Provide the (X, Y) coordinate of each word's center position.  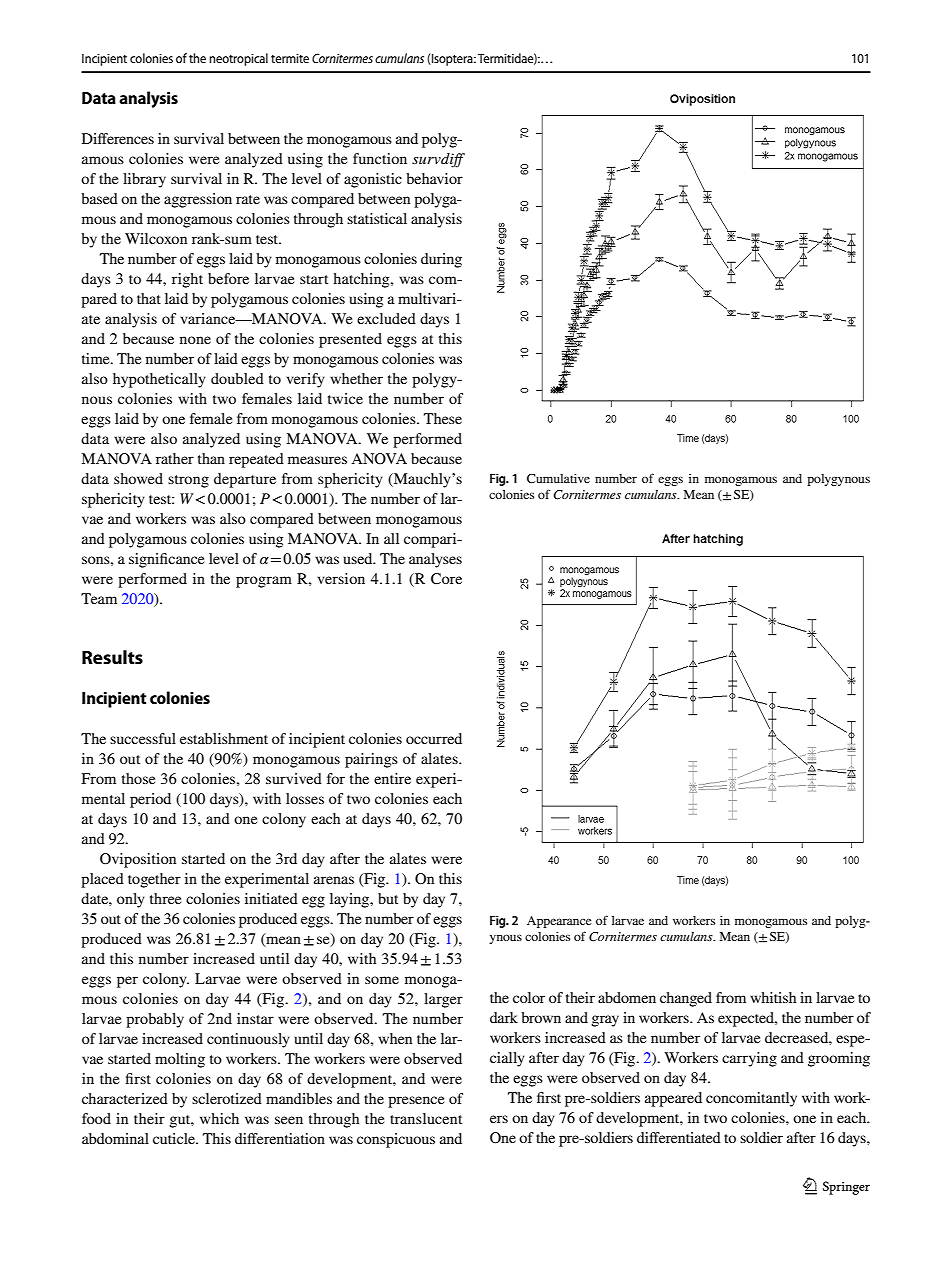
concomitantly (751, 1099)
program (264, 582)
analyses (435, 560)
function (380, 158)
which (219, 1118)
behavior (434, 178)
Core (446, 579)
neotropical (238, 59)
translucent (426, 1118)
